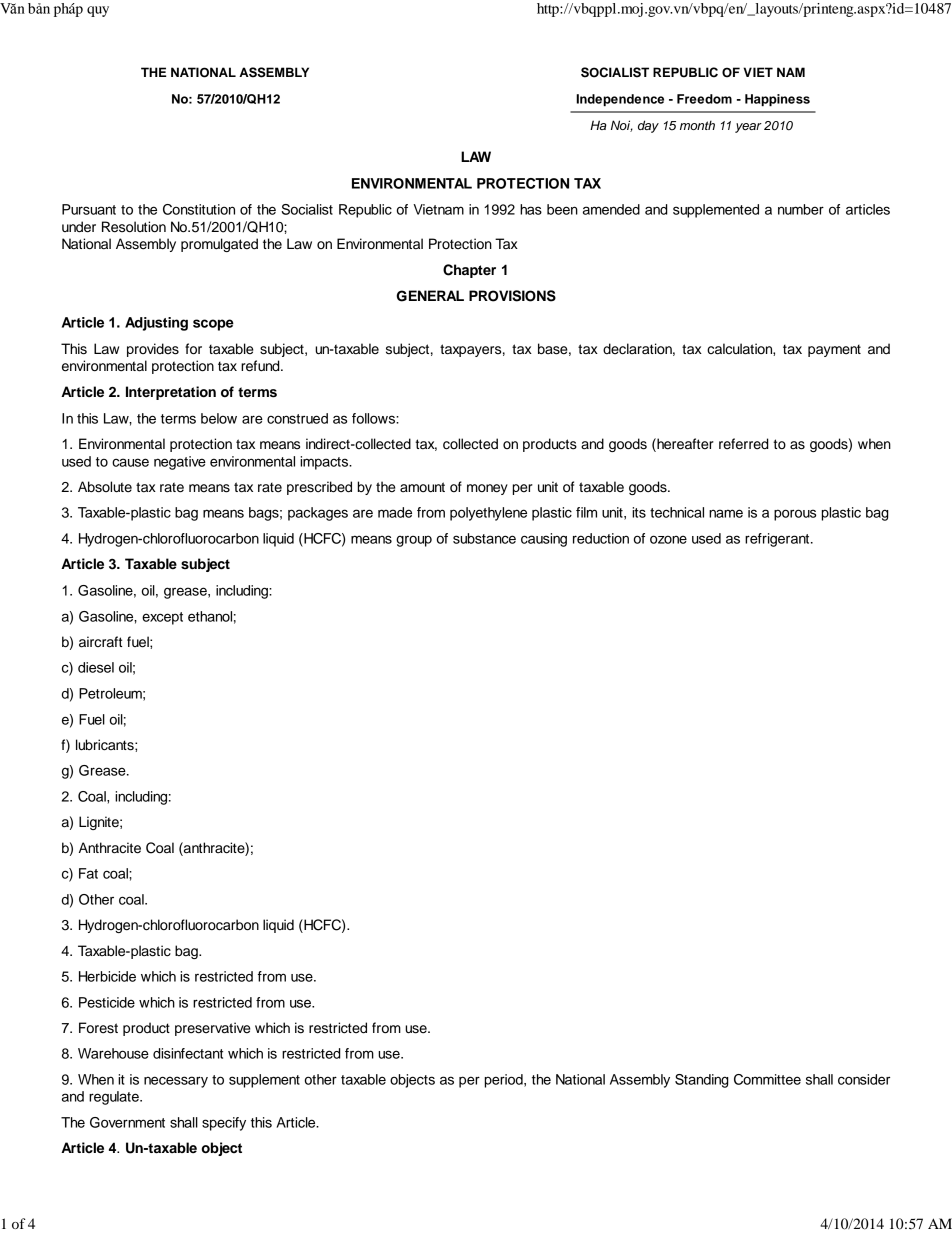 The image size is (952, 1233). Describe the element at coordinates (744, 444) in the screenshot. I see `referred` at that location.
